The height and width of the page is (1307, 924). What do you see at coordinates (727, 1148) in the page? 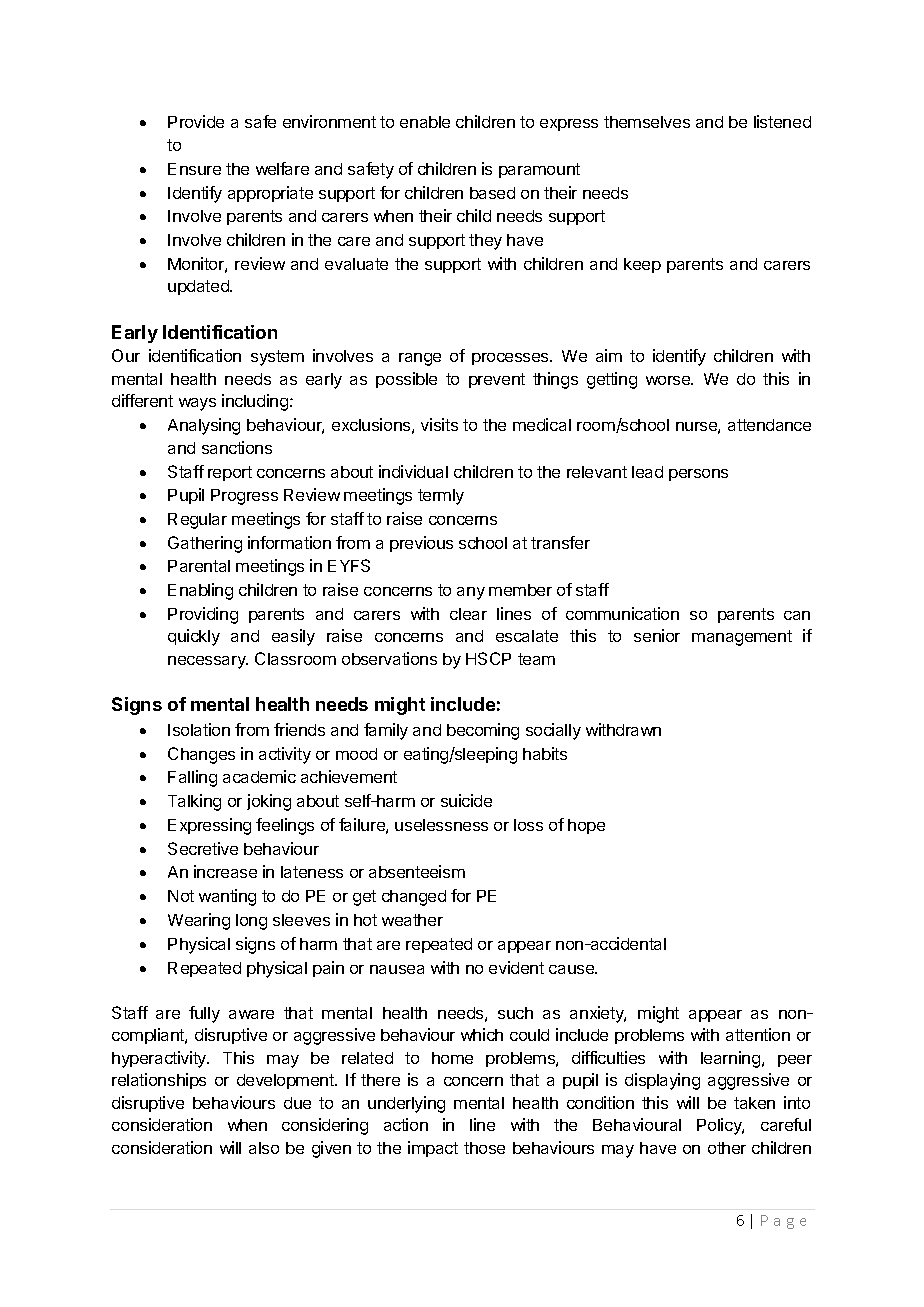
I see `other` at bounding box center [727, 1148].
